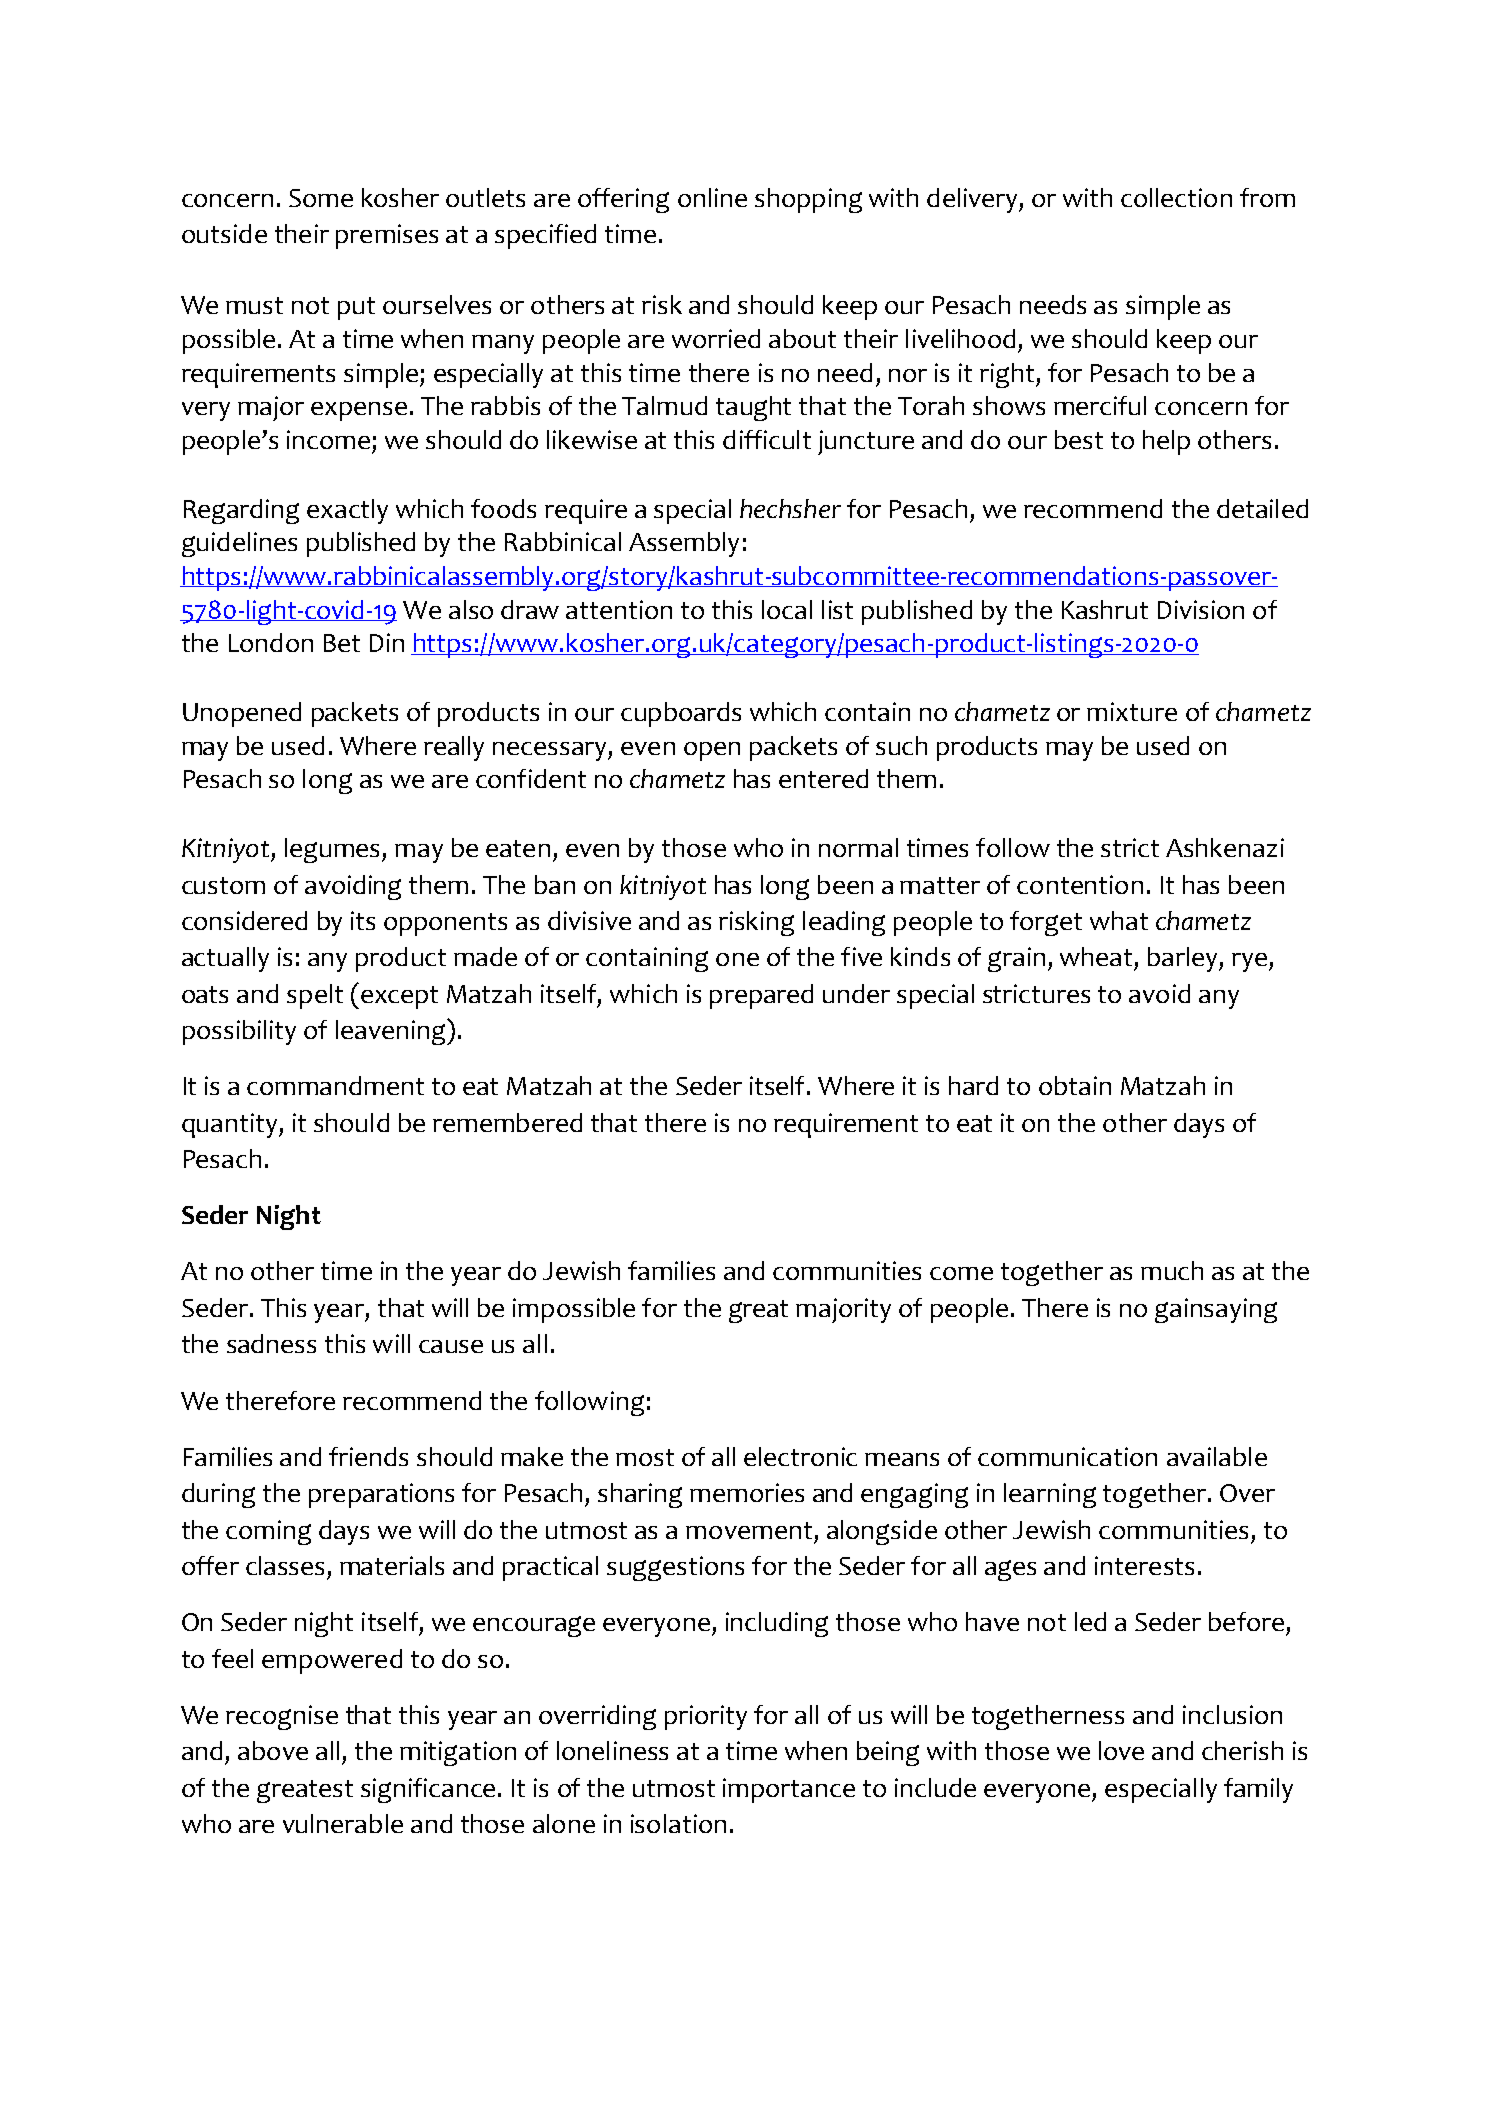 The image size is (1492, 2110). I want to click on premises, so click(387, 236).
